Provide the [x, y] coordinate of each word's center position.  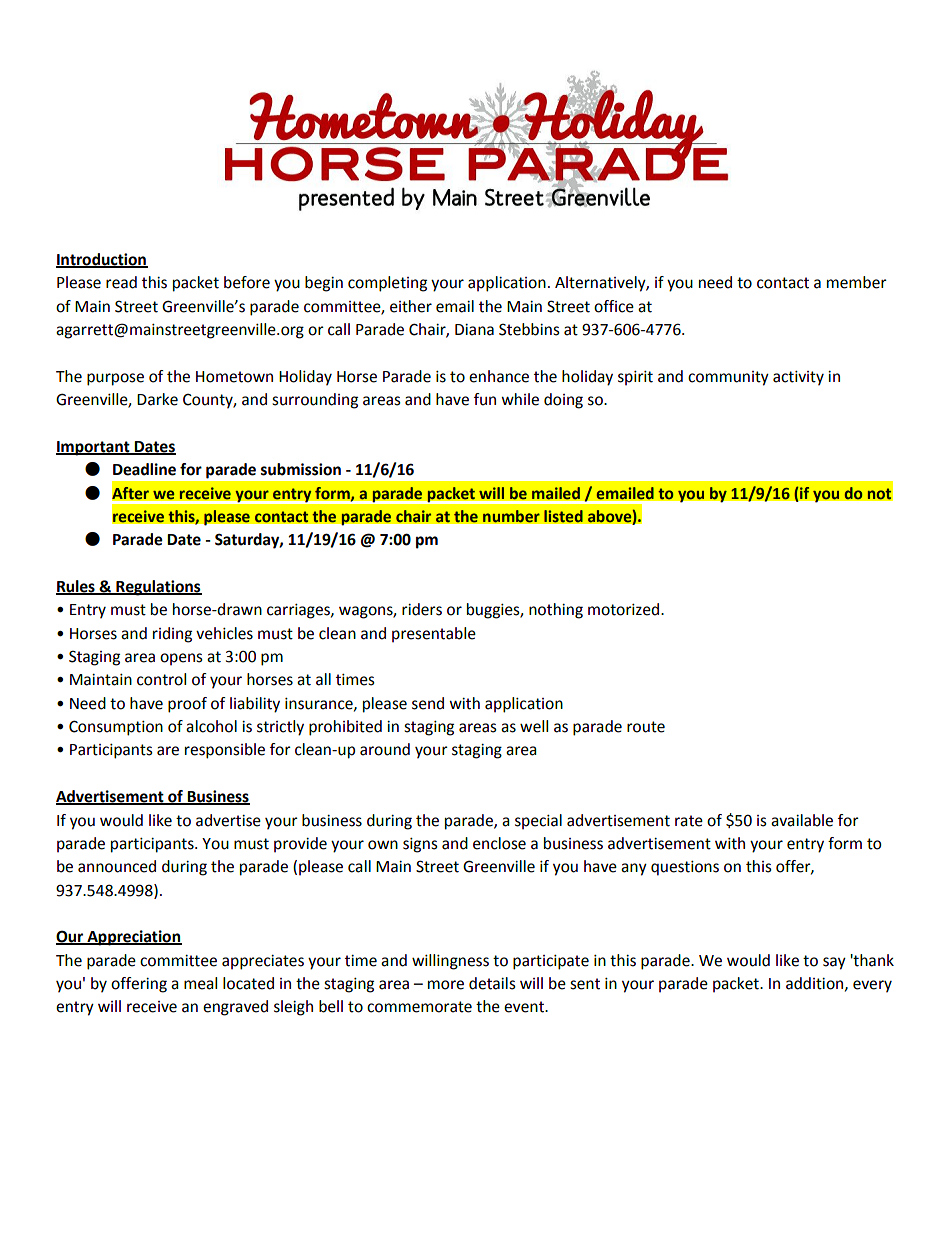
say [834, 963]
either [411, 306]
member [857, 282]
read [121, 282]
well [534, 726]
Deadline [144, 469]
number [511, 516]
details [492, 983]
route [646, 727]
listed [563, 516]
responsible [225, 751]
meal [200, 983]
